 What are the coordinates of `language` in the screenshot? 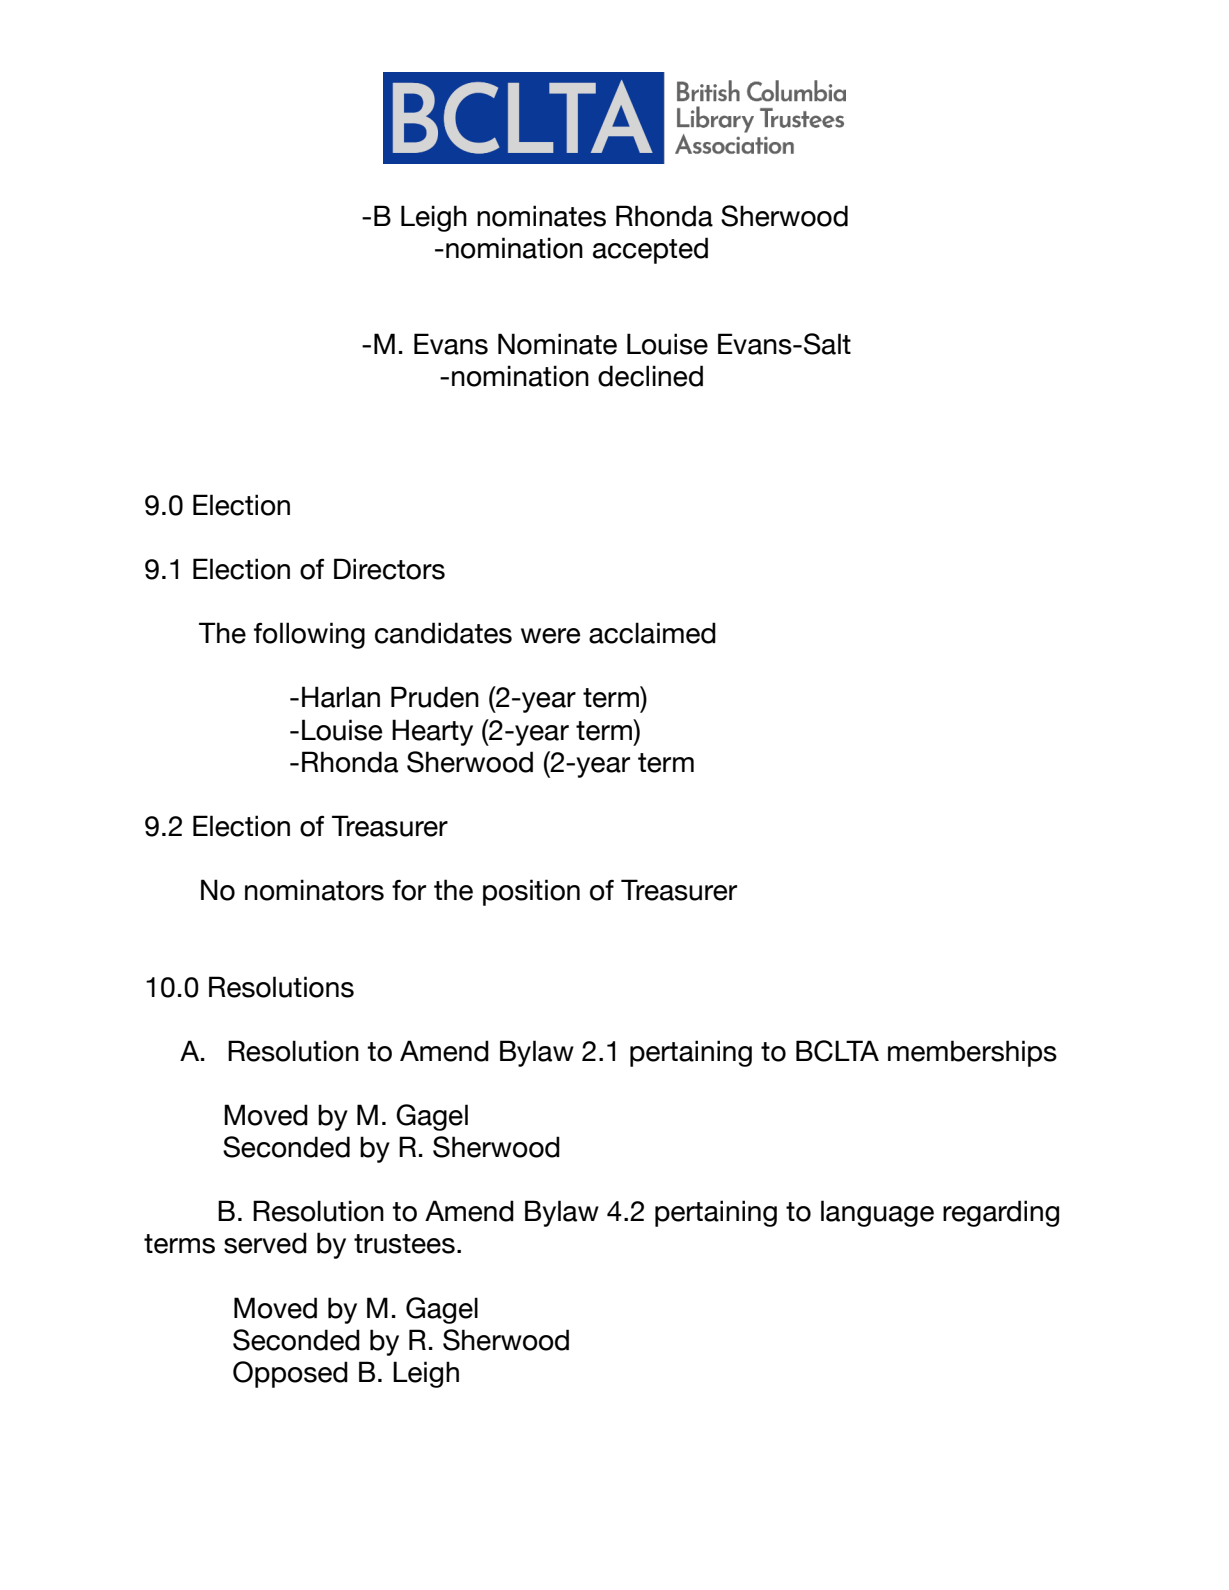 It's located at (877, 1213).
